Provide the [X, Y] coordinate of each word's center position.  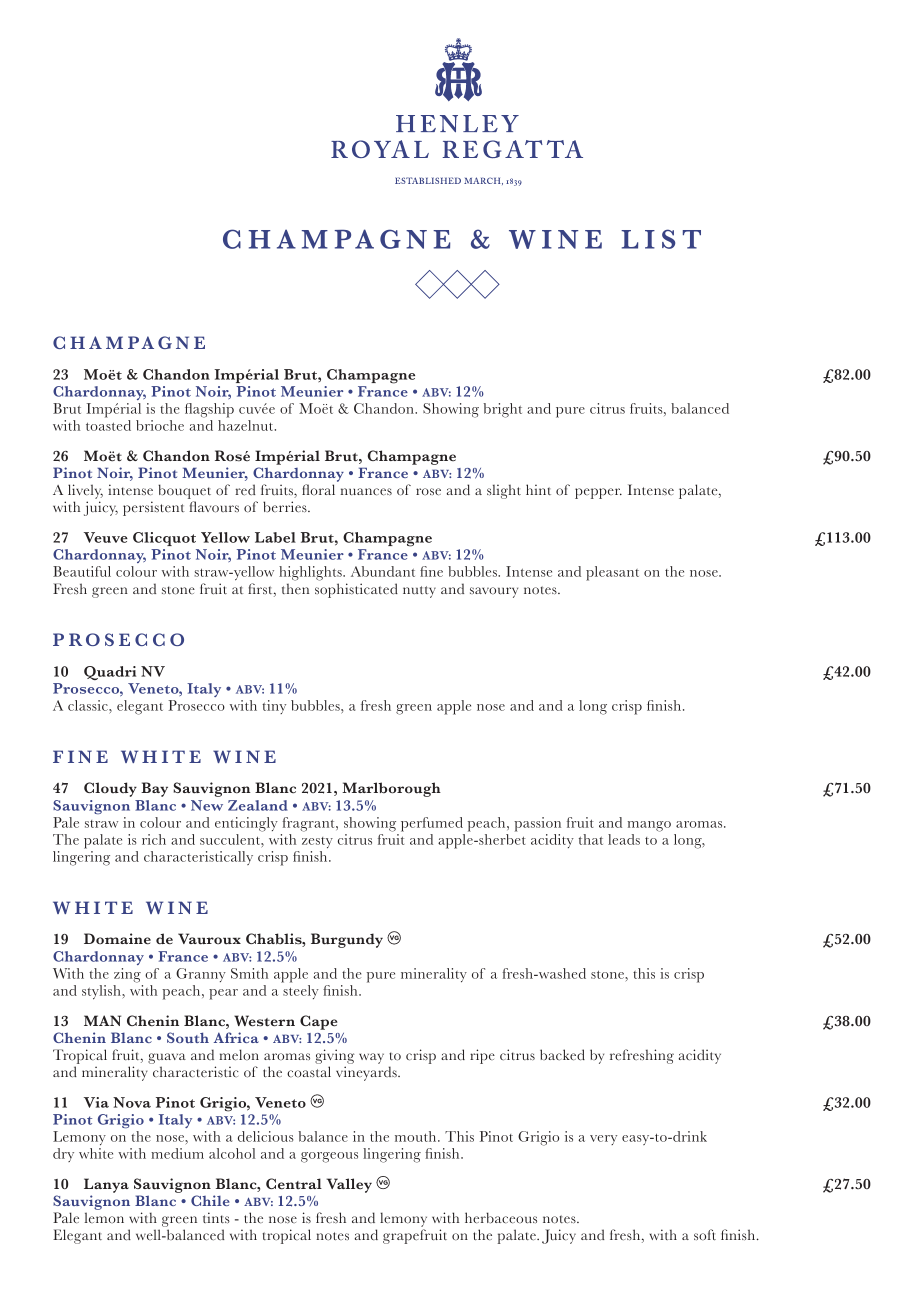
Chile [210, 1200]
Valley [349, 1185]
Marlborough [391, 789]
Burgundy [347, 940]
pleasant [612, 573]
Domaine [117, 939]
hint [538, 489]
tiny [274, 707]
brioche [160, 425]
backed [562, 1055]
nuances [366, 492]
